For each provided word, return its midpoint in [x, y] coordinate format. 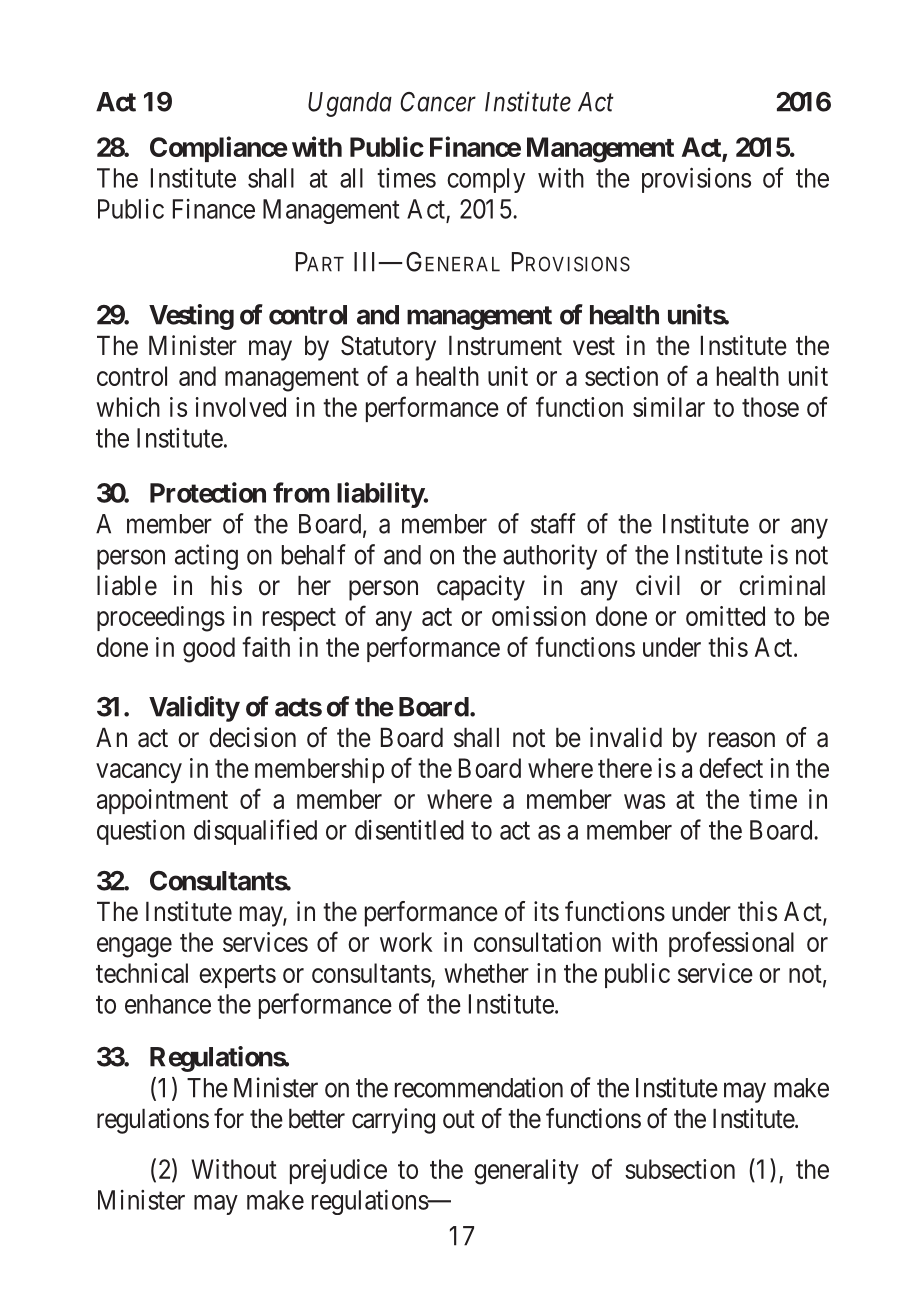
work [406, 942]
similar [669, 407]
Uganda [350, 104]
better [317, 1119]
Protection [208, 492]
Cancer [438, 102]
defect [731, 767]
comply [486, 180]
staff [553, 523]
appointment [162, 801]
